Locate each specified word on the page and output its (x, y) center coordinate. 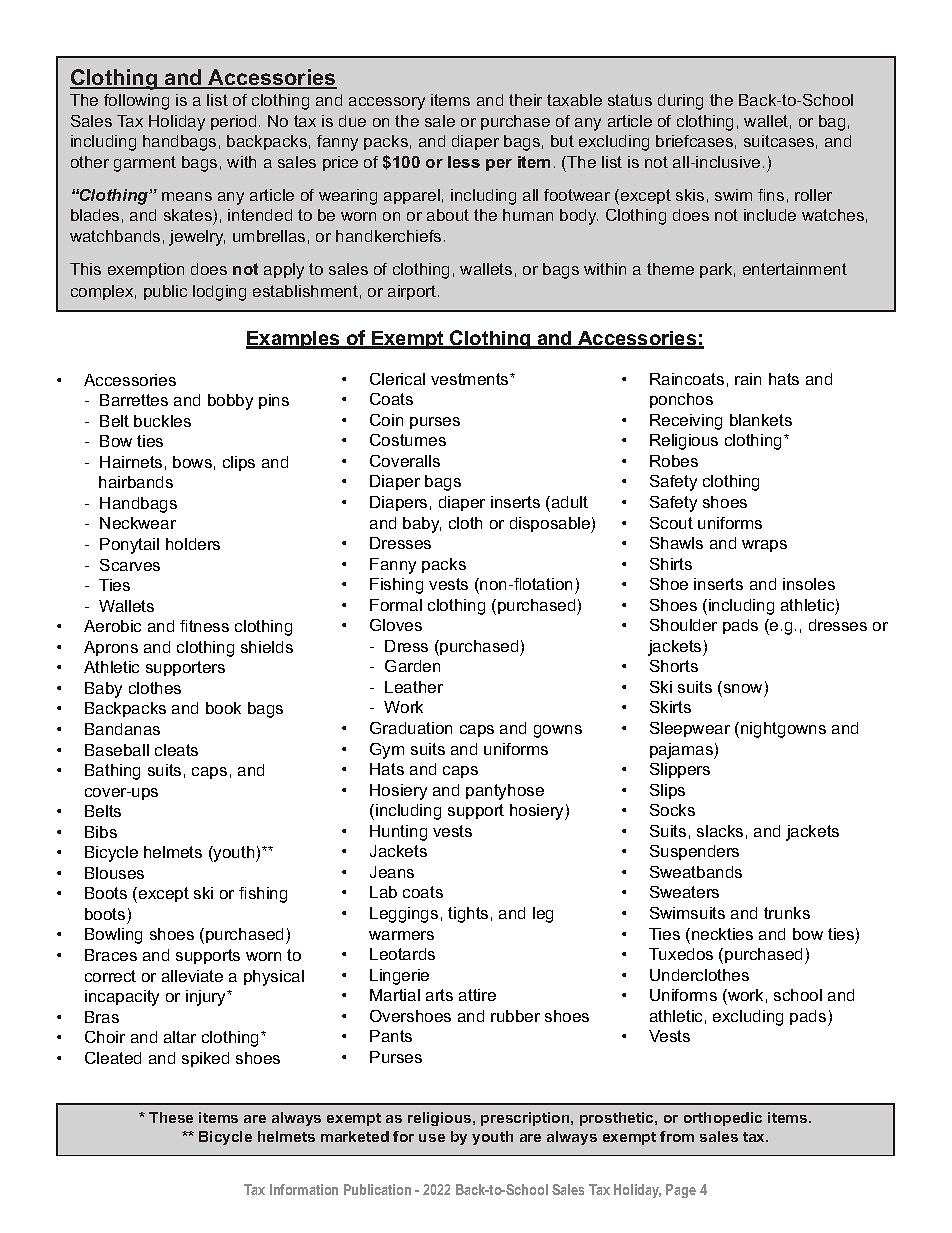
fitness (204, 626)
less (464, 162)
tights (468, 915)
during (680, 102)
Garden (412, 666)
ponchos (681, 400)
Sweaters (684, 892)
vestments (471, 379)
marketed (355, 1136)
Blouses (114, 873)
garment (145, 164)
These (171, 1117)
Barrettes (134, 400)
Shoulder (683, 625)
